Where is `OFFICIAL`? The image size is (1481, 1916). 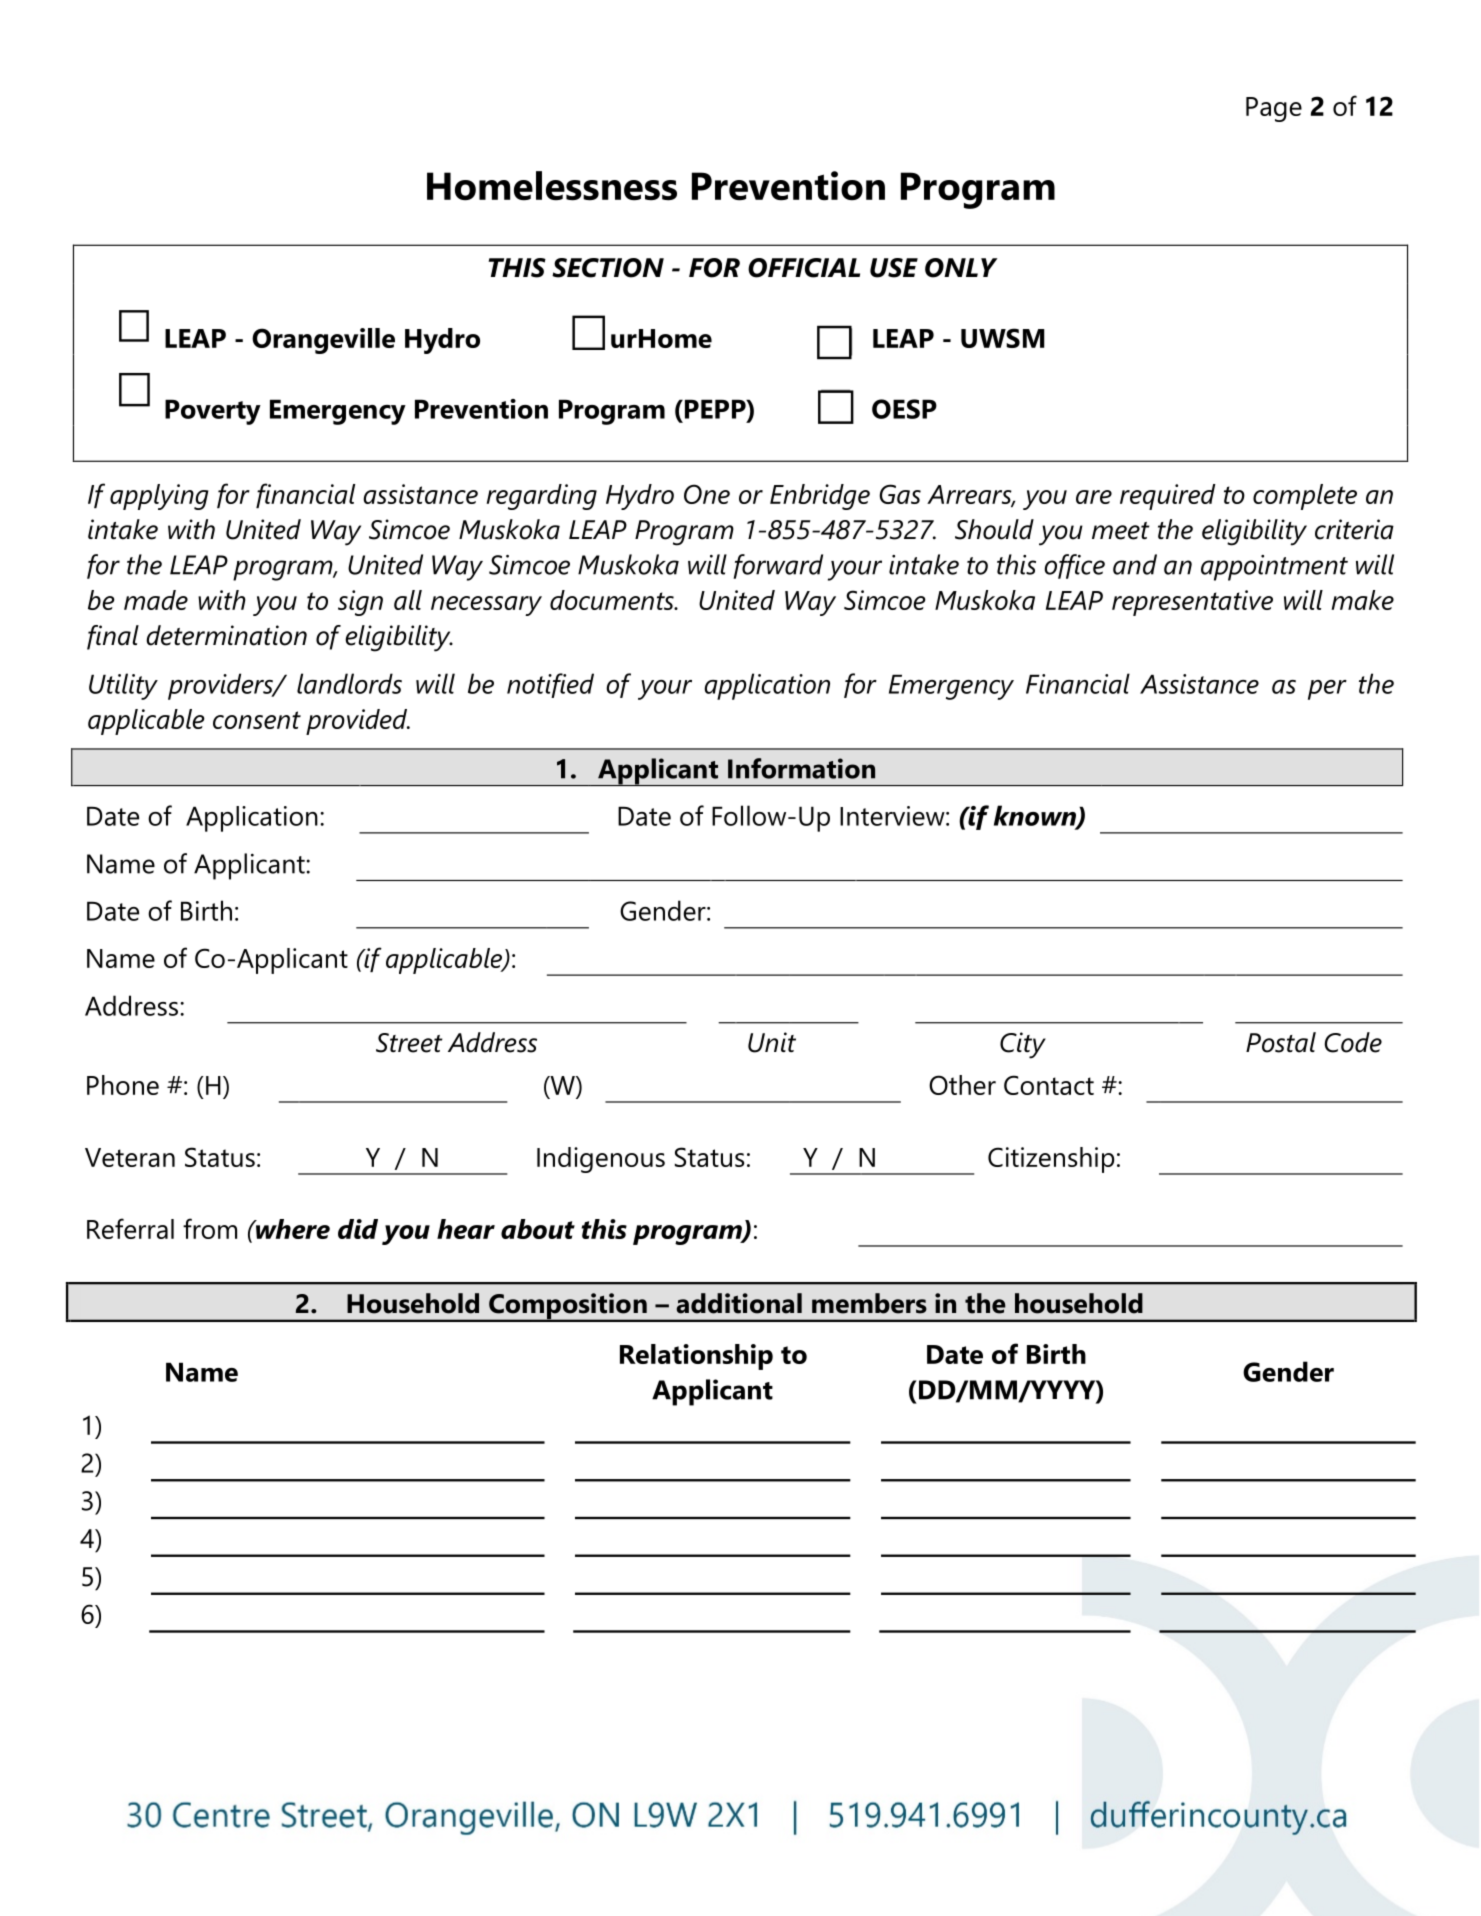 OFFICIAL is located at coordinates (804, 268).
